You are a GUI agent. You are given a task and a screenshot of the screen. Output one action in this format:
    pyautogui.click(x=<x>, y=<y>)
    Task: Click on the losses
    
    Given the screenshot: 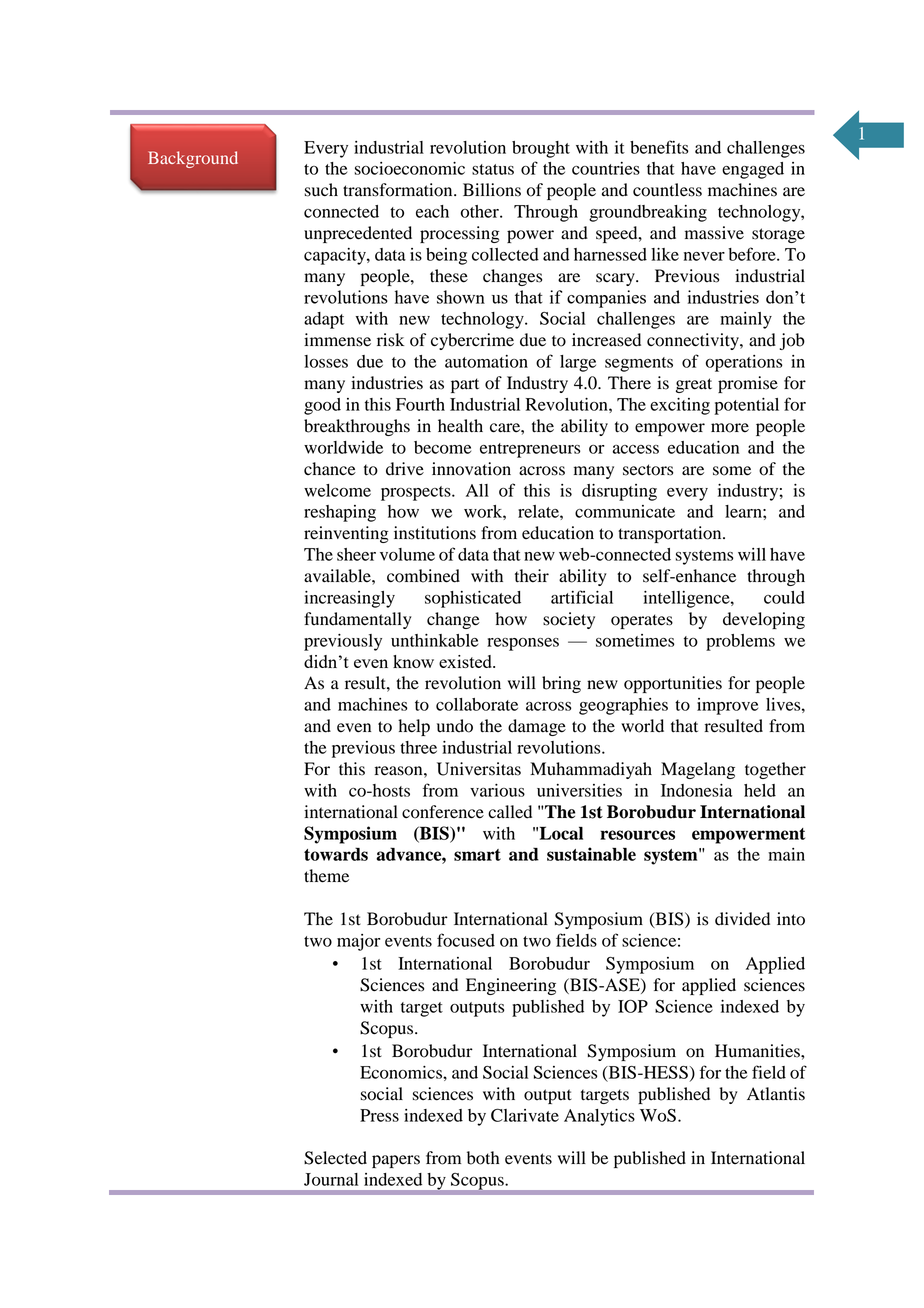 What is the action you would take?
    pyautogui.click(x=326, y=361)
